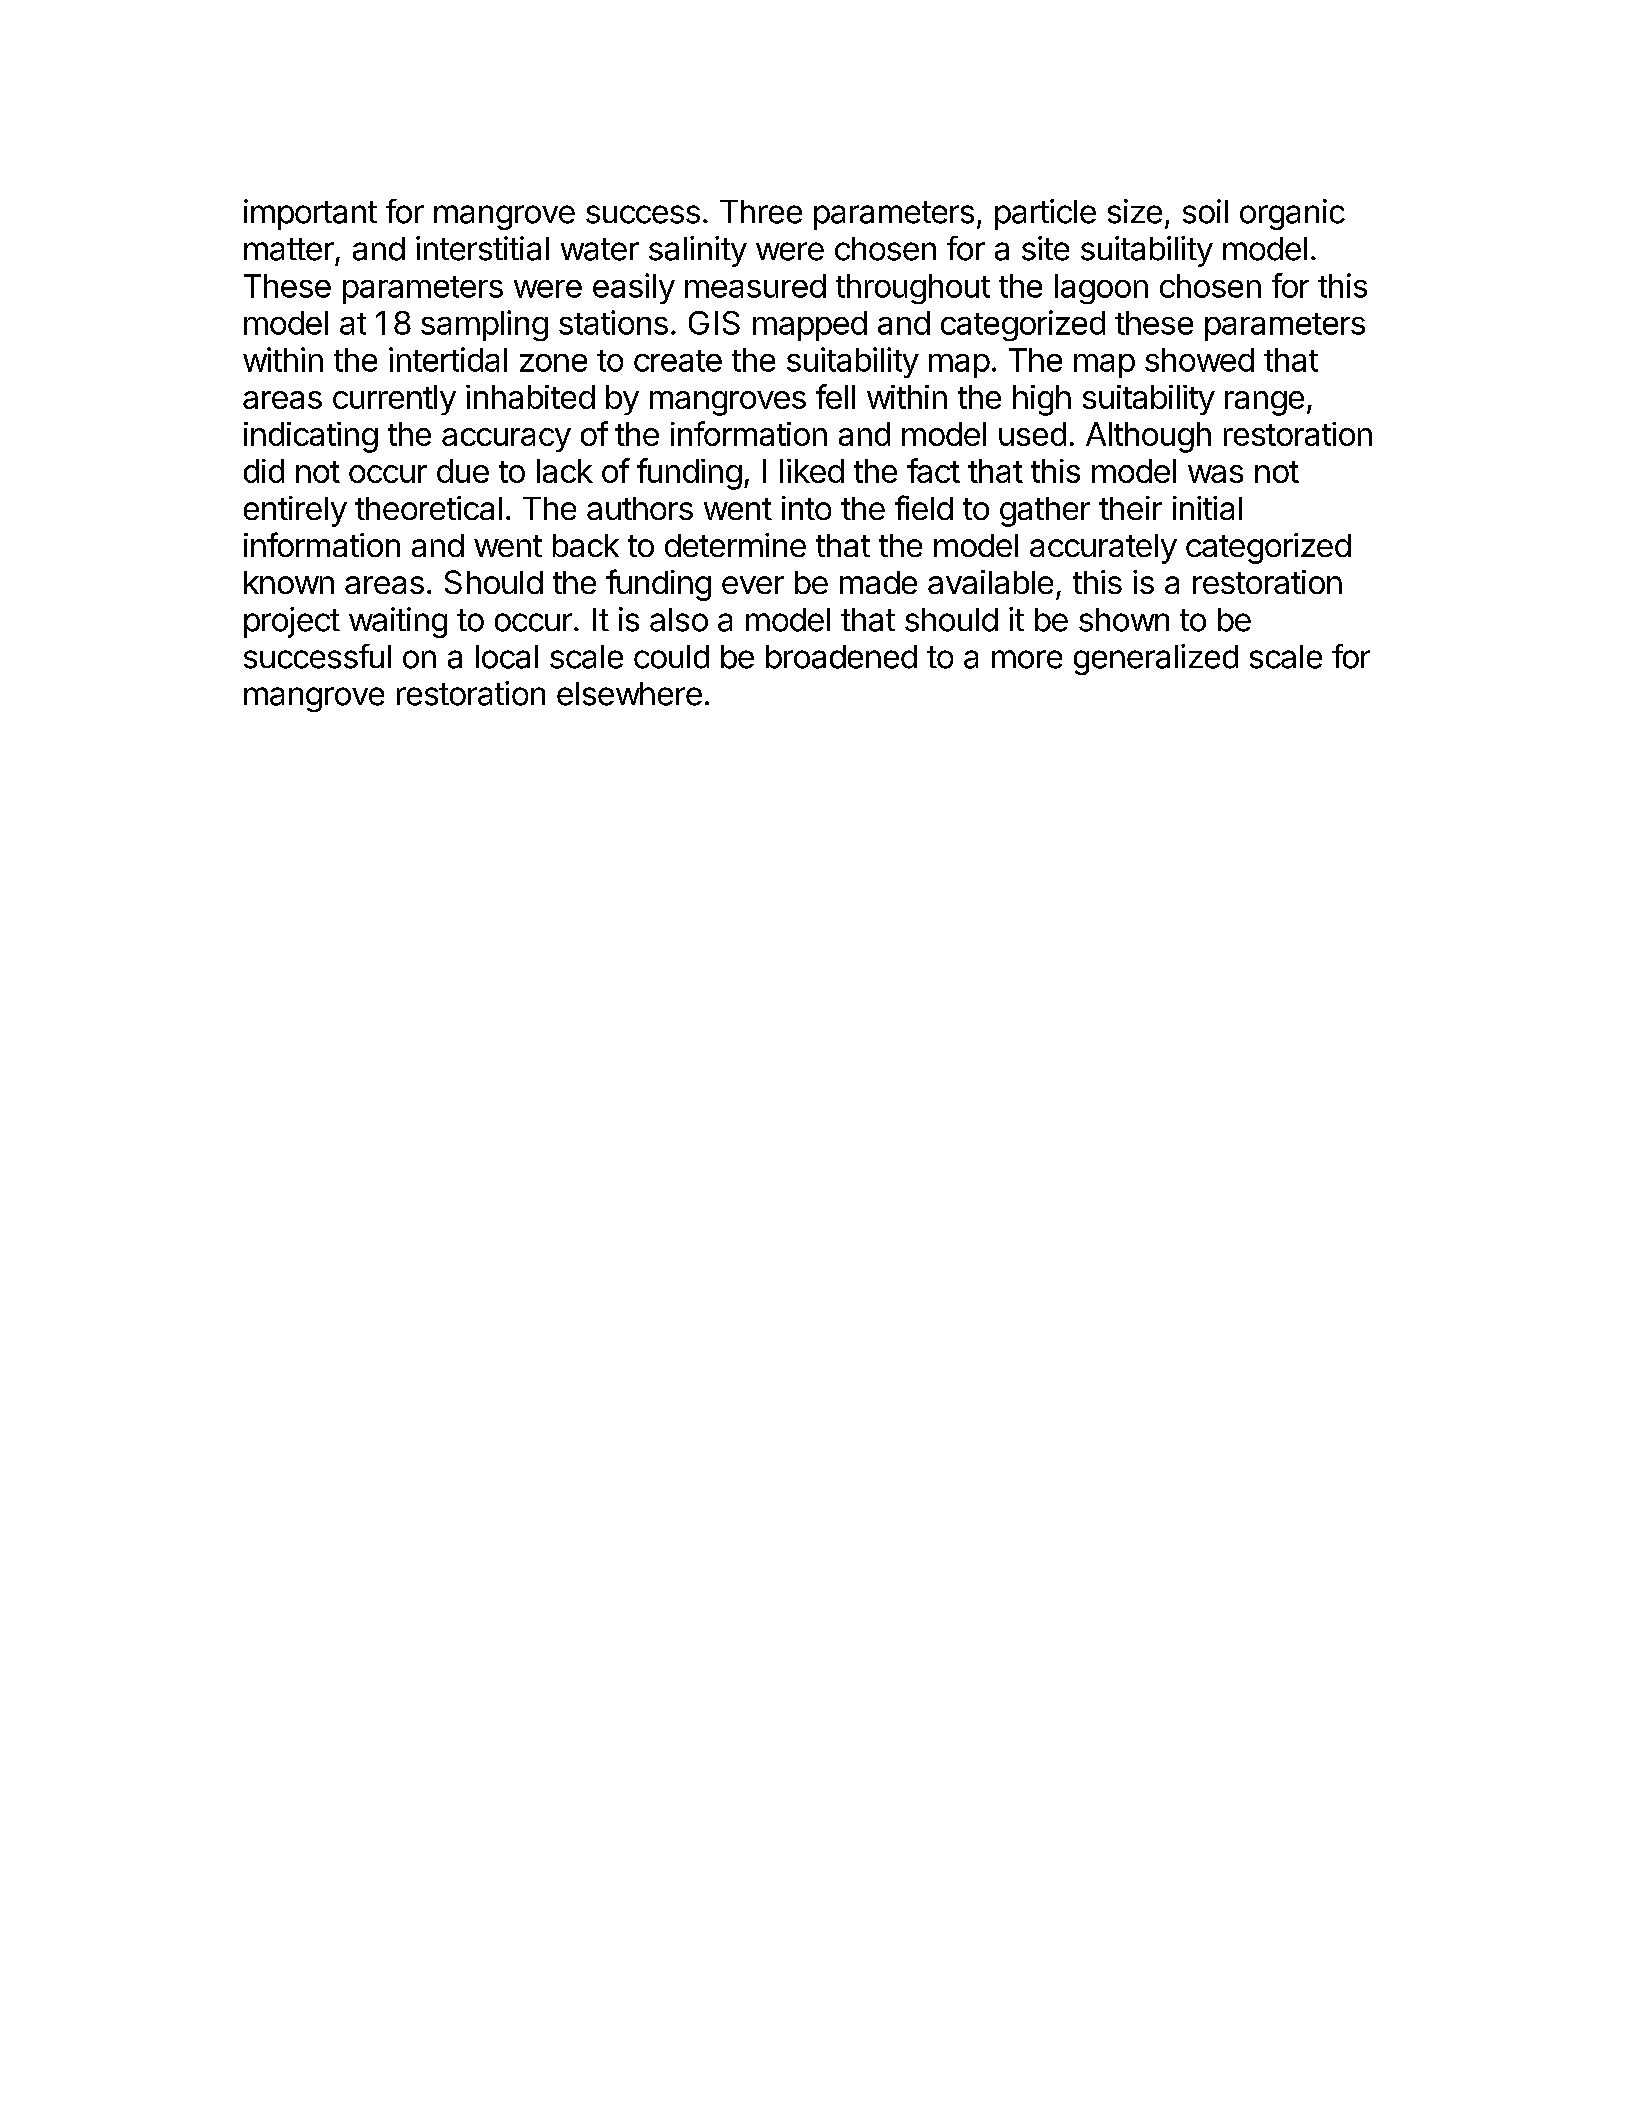 The width and height of the page is (1645, 2128). Describe the element at coordinates (507, 657) in the page. I see `local` at that location.
